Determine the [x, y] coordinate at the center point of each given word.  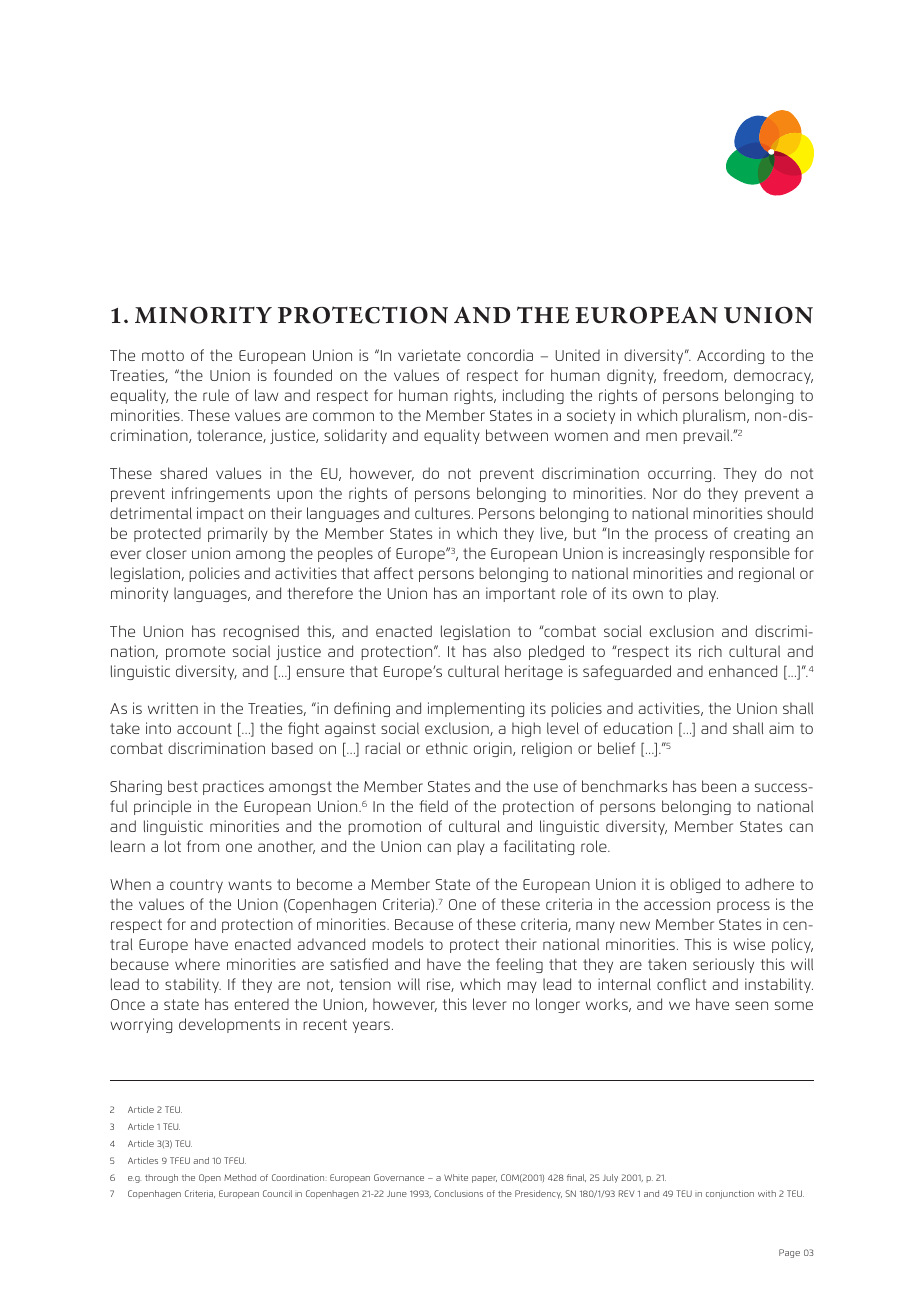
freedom [694, 376]
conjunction [730, 1194]
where [197, 964]
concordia [500, 355]
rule [216, 395]
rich [710, 651]
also [507, 651]
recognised [261, 632]
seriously [723, 965]
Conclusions [458, 1193]
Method [240, 1177]
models [397, 944]
